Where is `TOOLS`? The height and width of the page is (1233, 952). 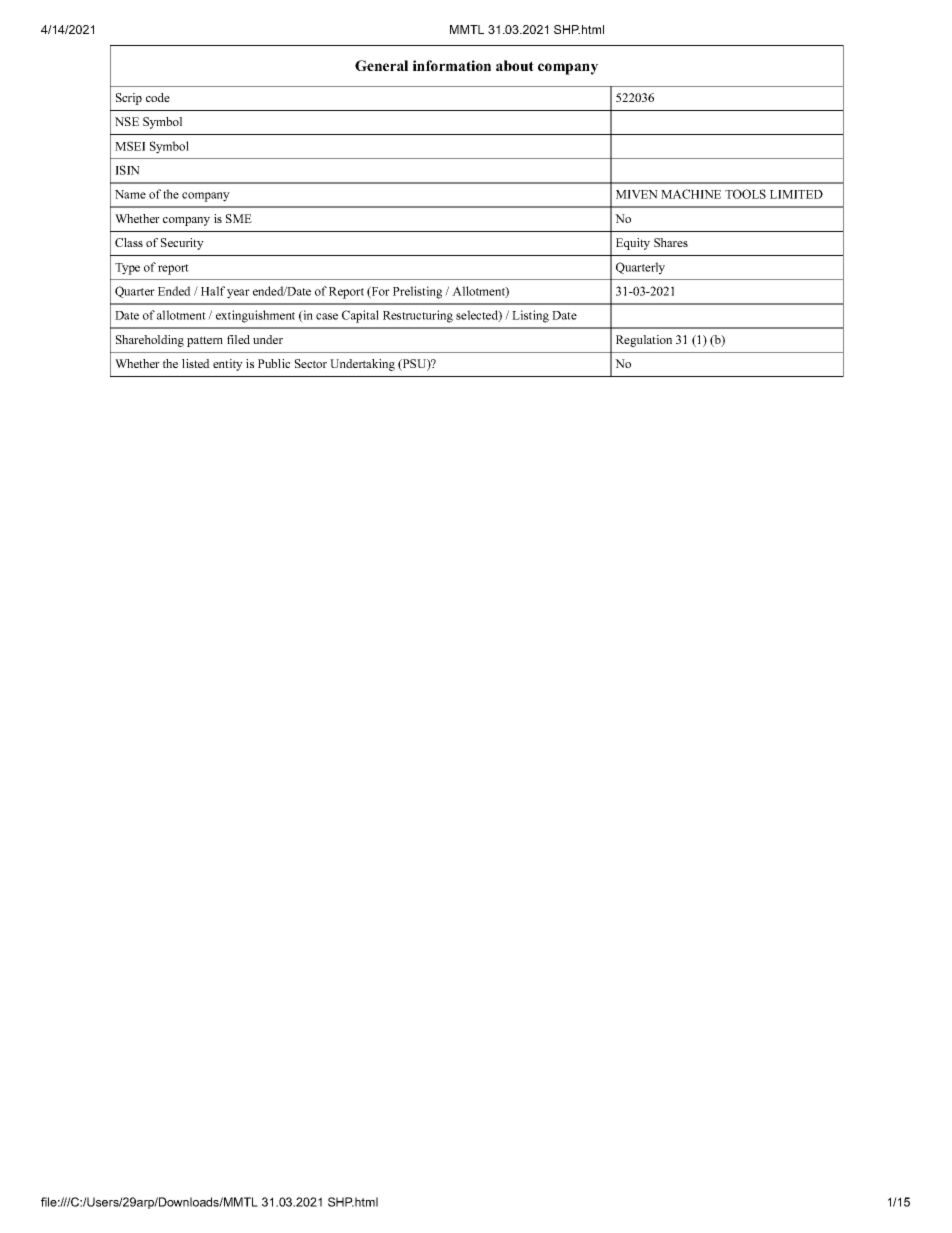
TOOLS is located at coordinates (745, 194).
